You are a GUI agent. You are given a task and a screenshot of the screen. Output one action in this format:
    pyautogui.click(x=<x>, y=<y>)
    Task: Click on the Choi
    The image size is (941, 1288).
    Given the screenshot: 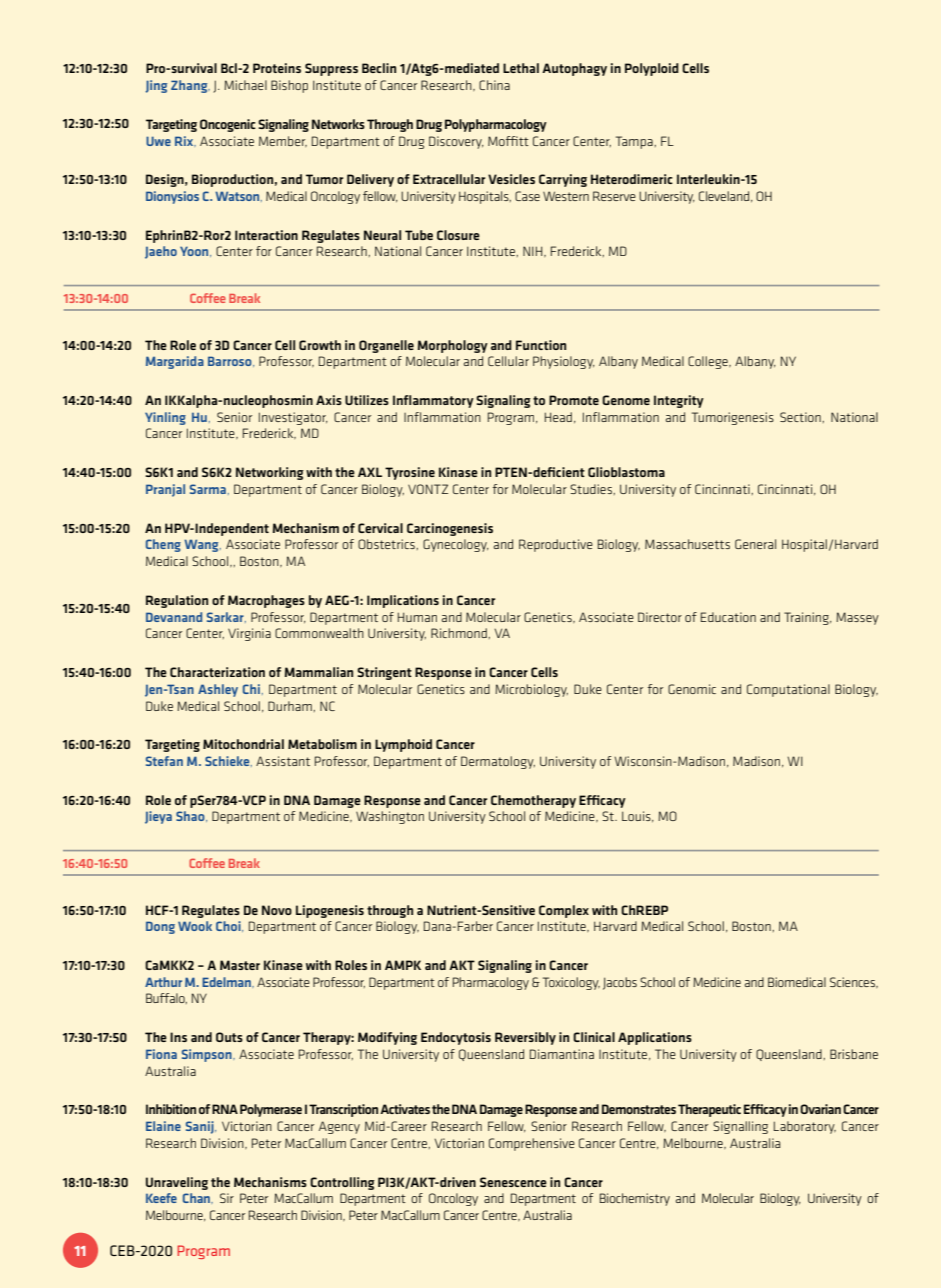 What is the action you would take?
    pyautogui.click(x=229, y=926)
